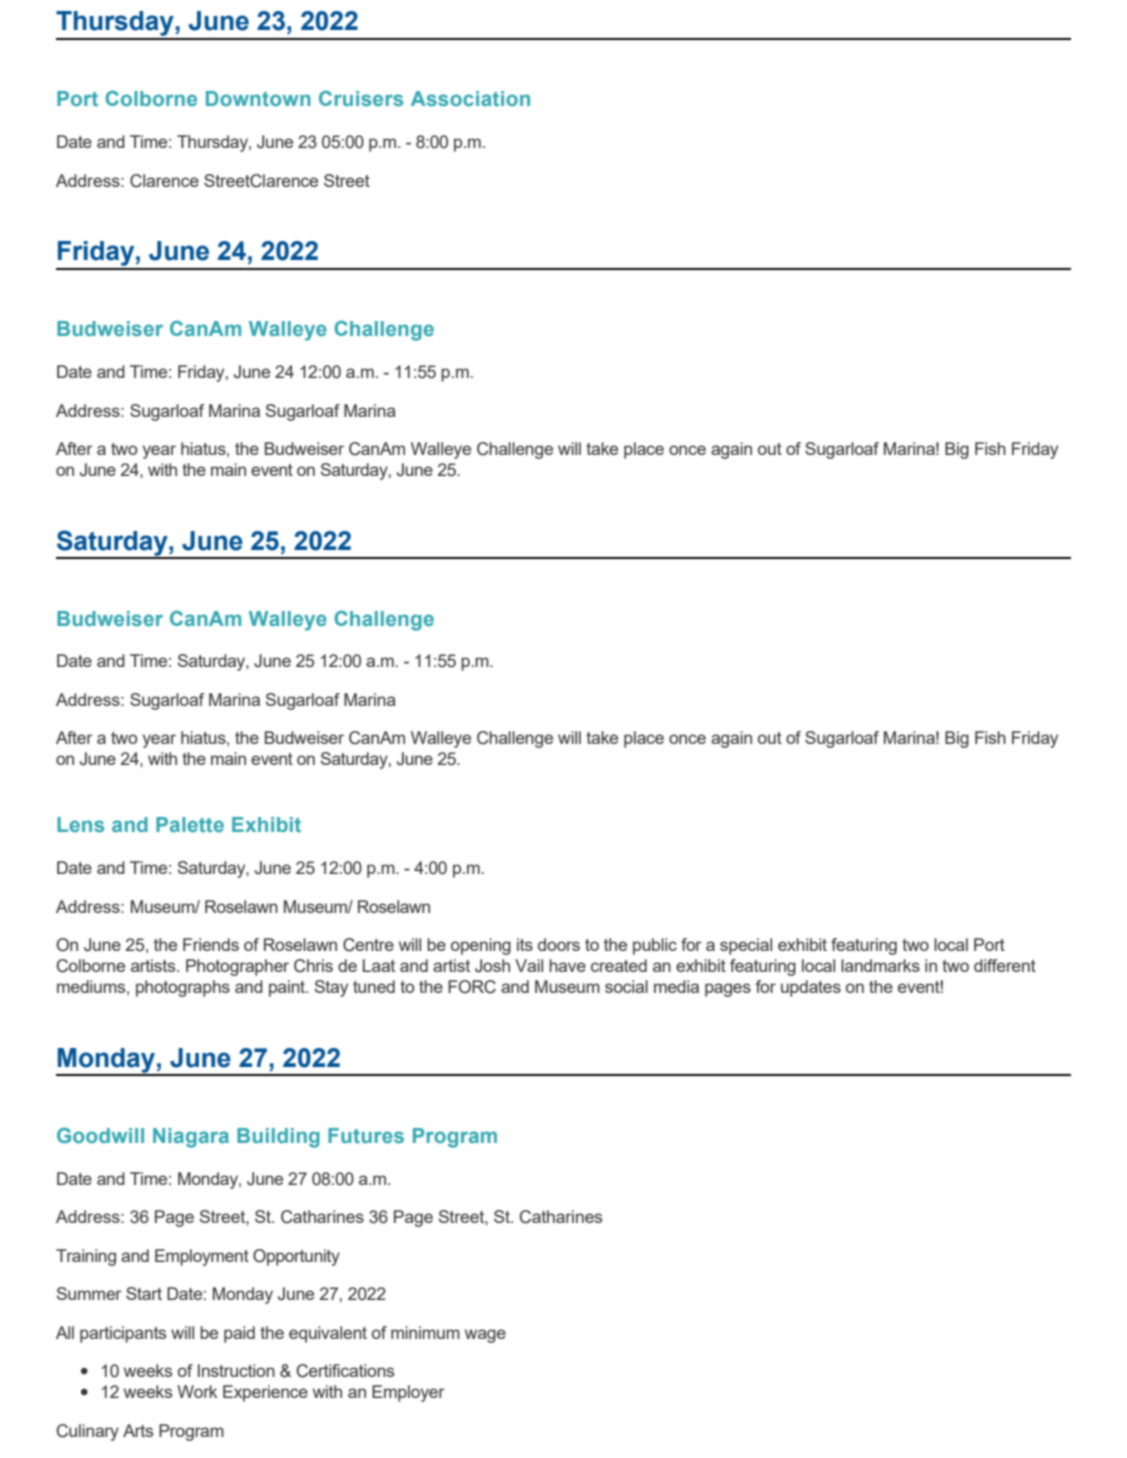 Image resolution: width=1127 pixels, height=1458 pixels. Describe the element at coordinates (197, 1391) in the screenshot. I see `Work` at that location.
